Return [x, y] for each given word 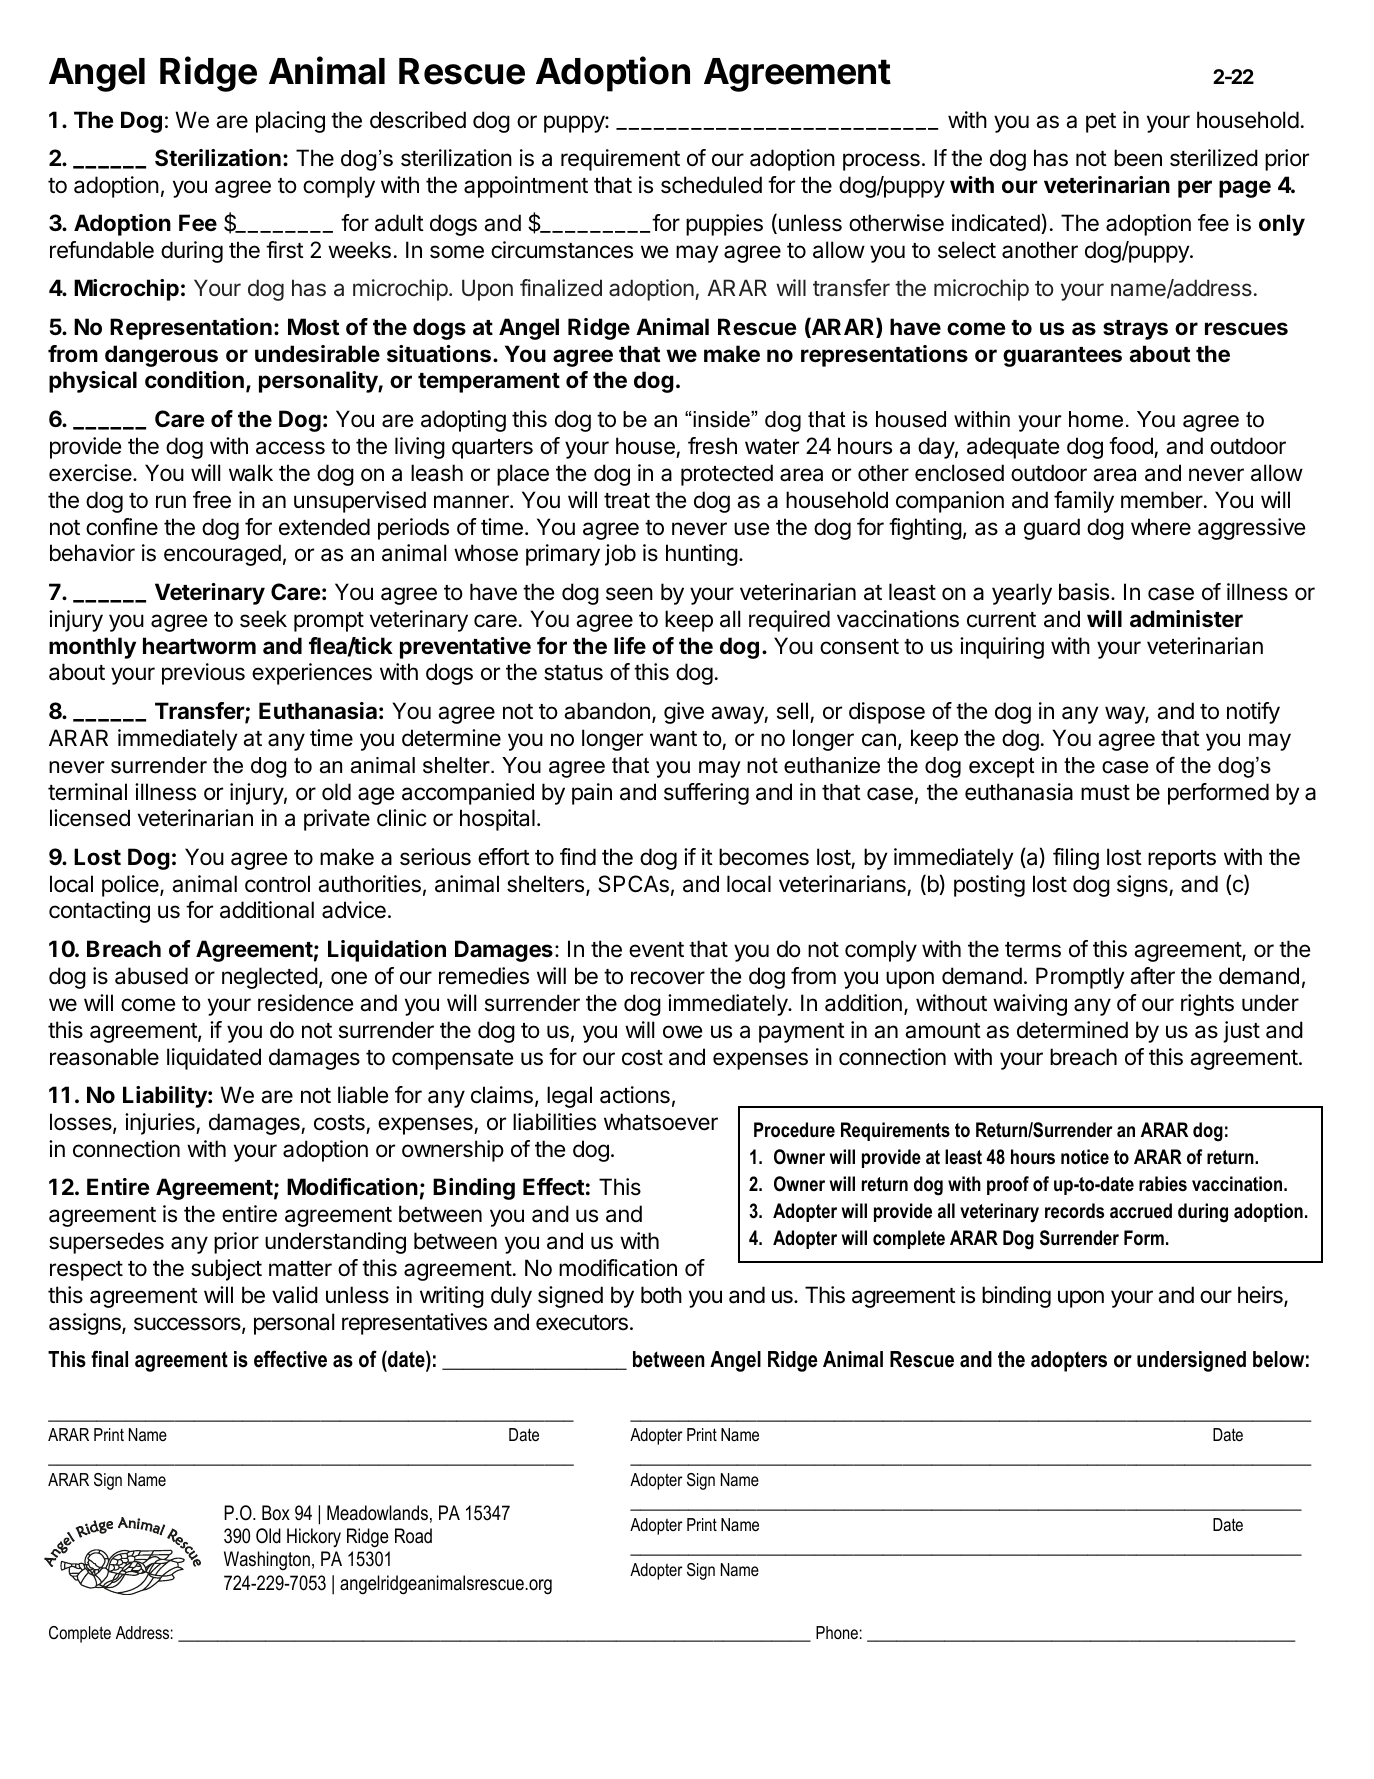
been [1138, 158]
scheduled [711, 185]
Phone [837, 1632]
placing [290, 122]
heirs [1261, 1296]
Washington [267, 1560]
